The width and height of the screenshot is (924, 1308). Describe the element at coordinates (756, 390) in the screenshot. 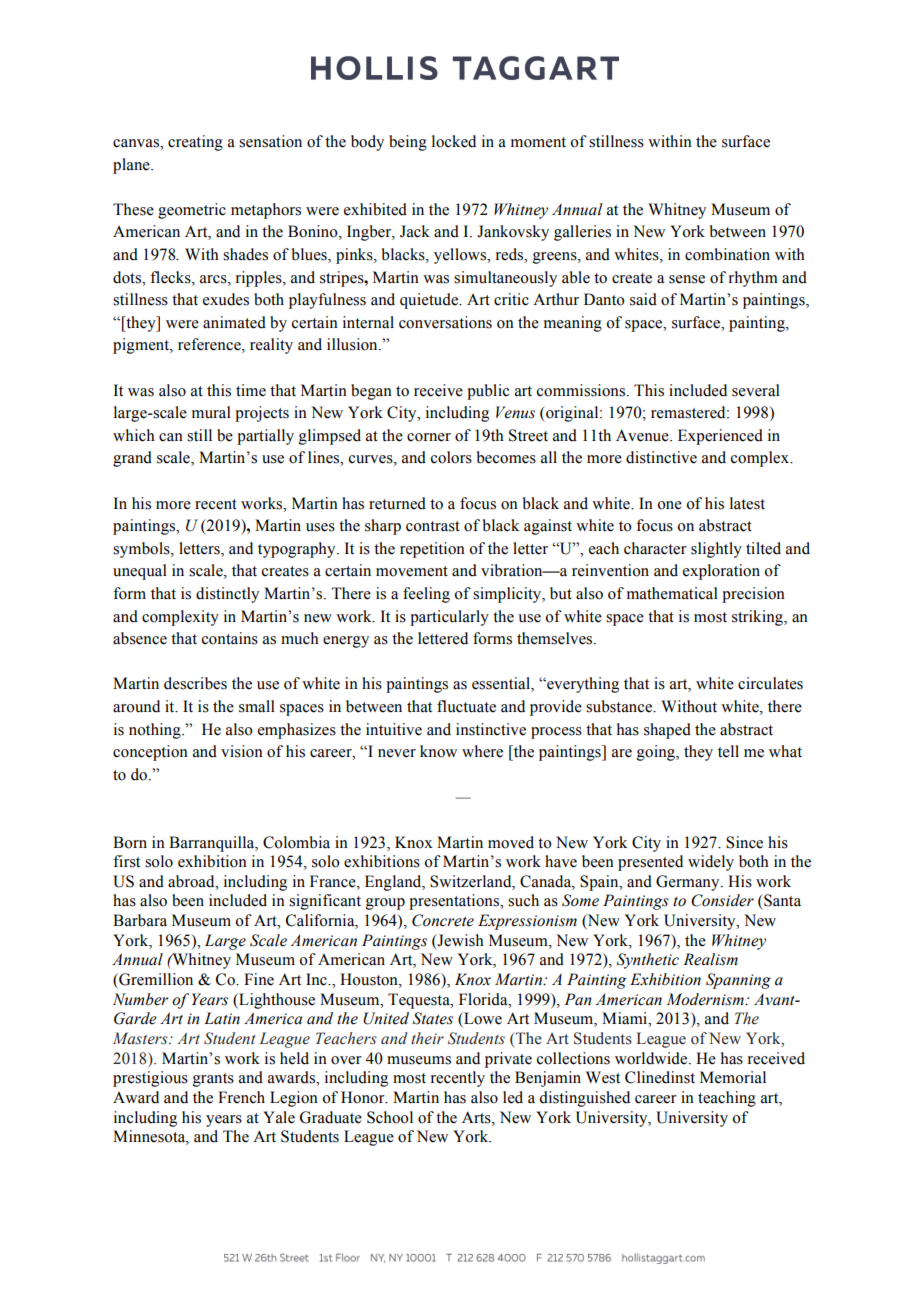

I see `several` at that location.
